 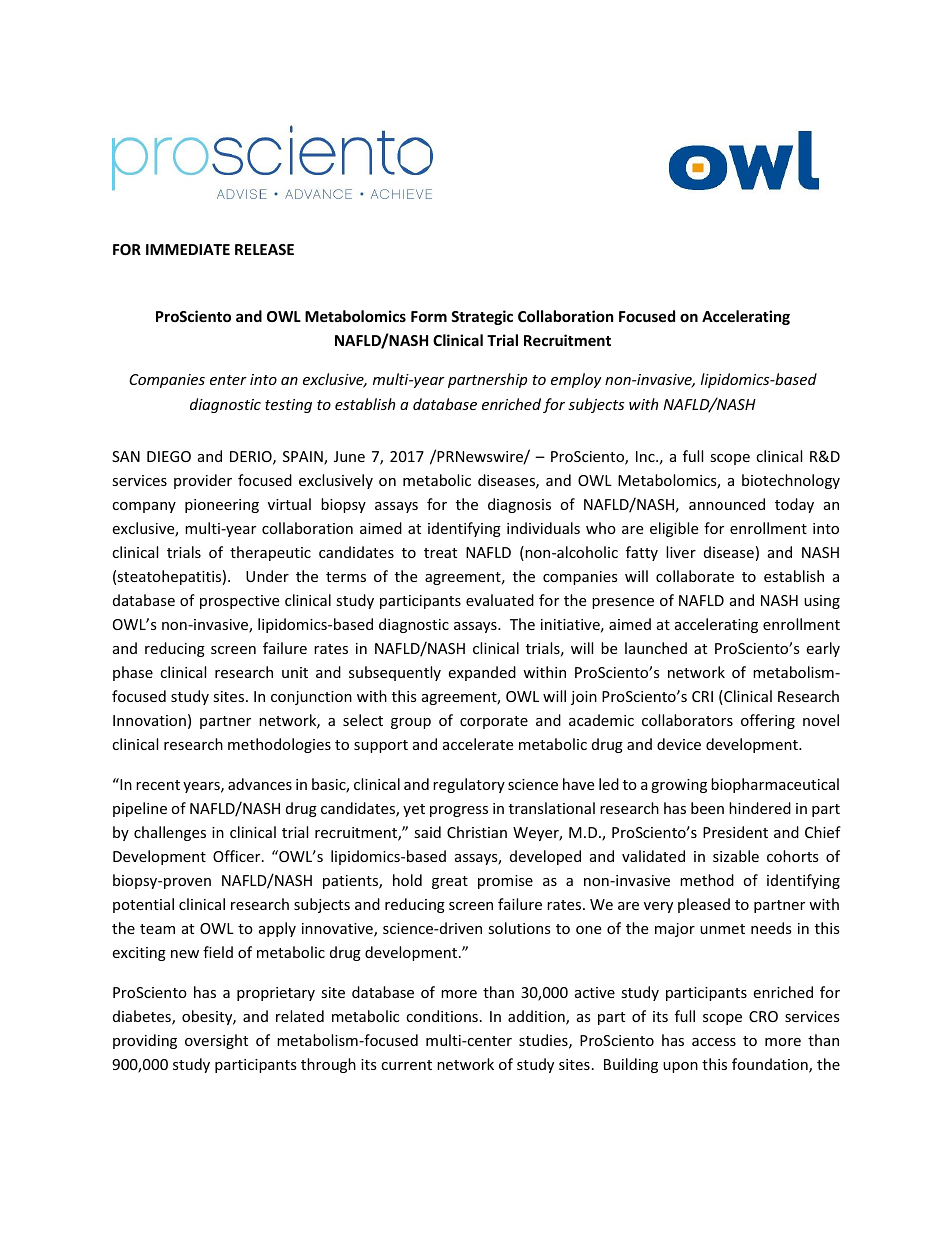 I want to click on Strategic, so click(x=482, y=317).
